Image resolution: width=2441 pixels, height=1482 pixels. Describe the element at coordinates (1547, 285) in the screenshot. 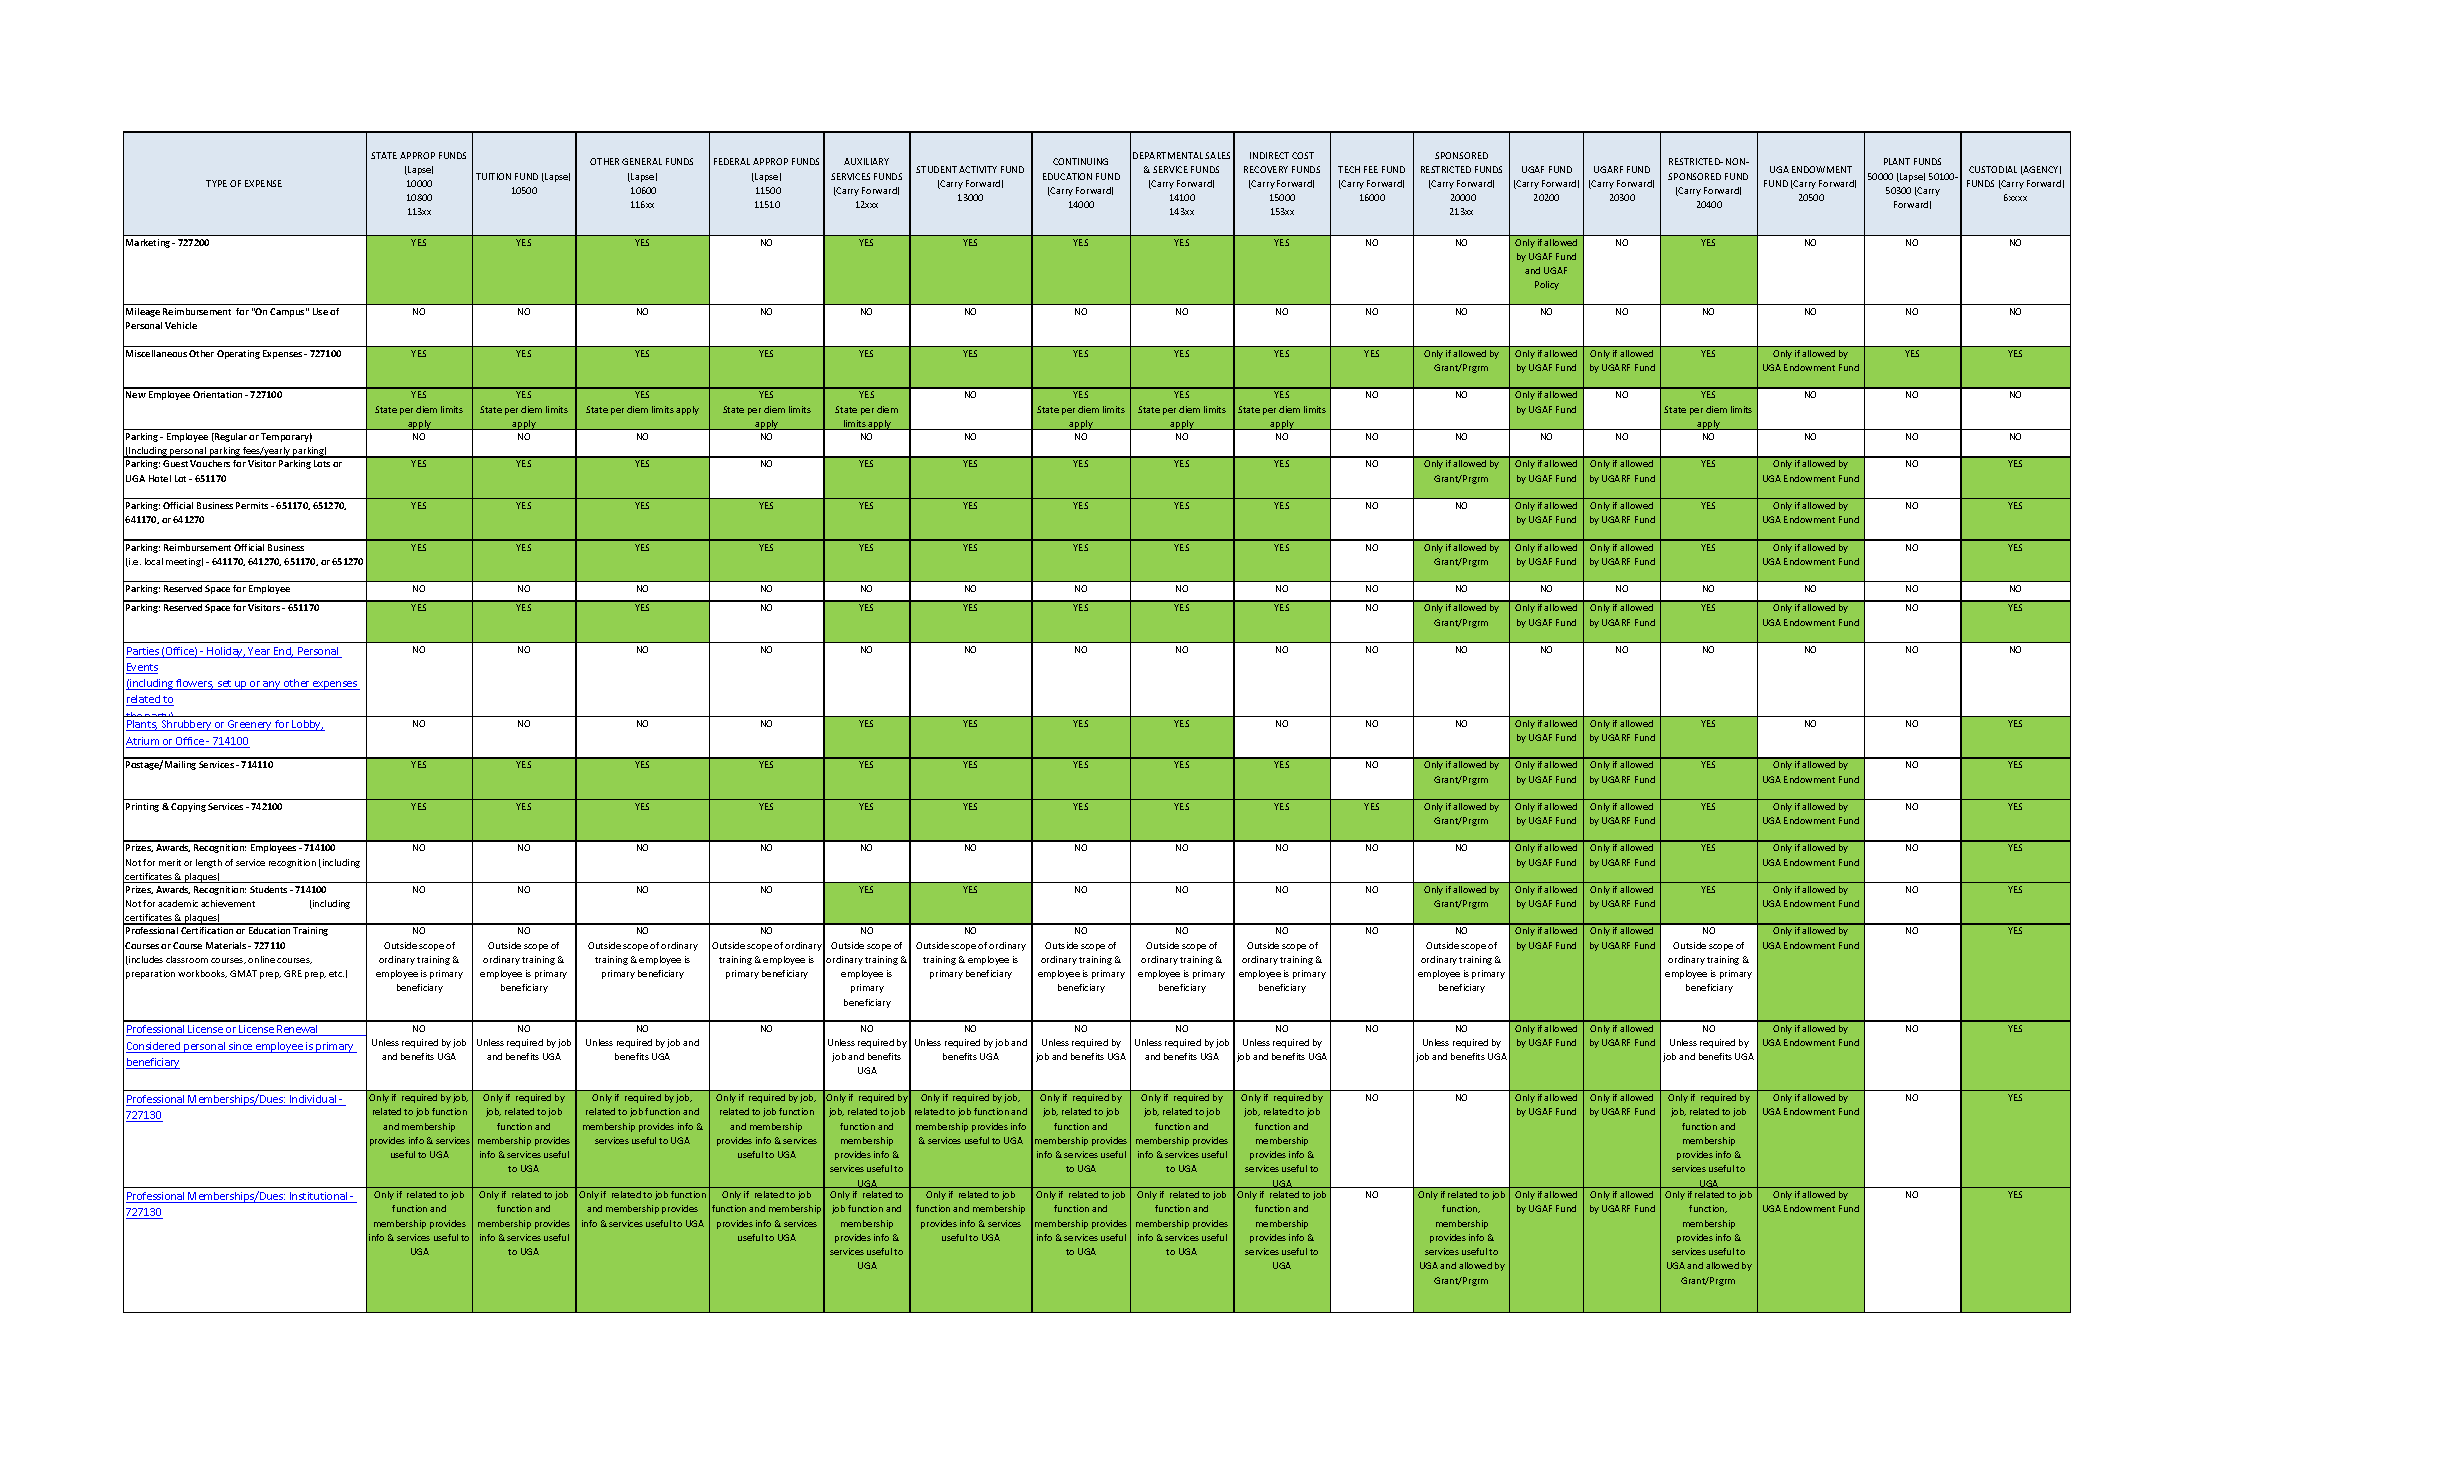

I see `Policy` at that location.
